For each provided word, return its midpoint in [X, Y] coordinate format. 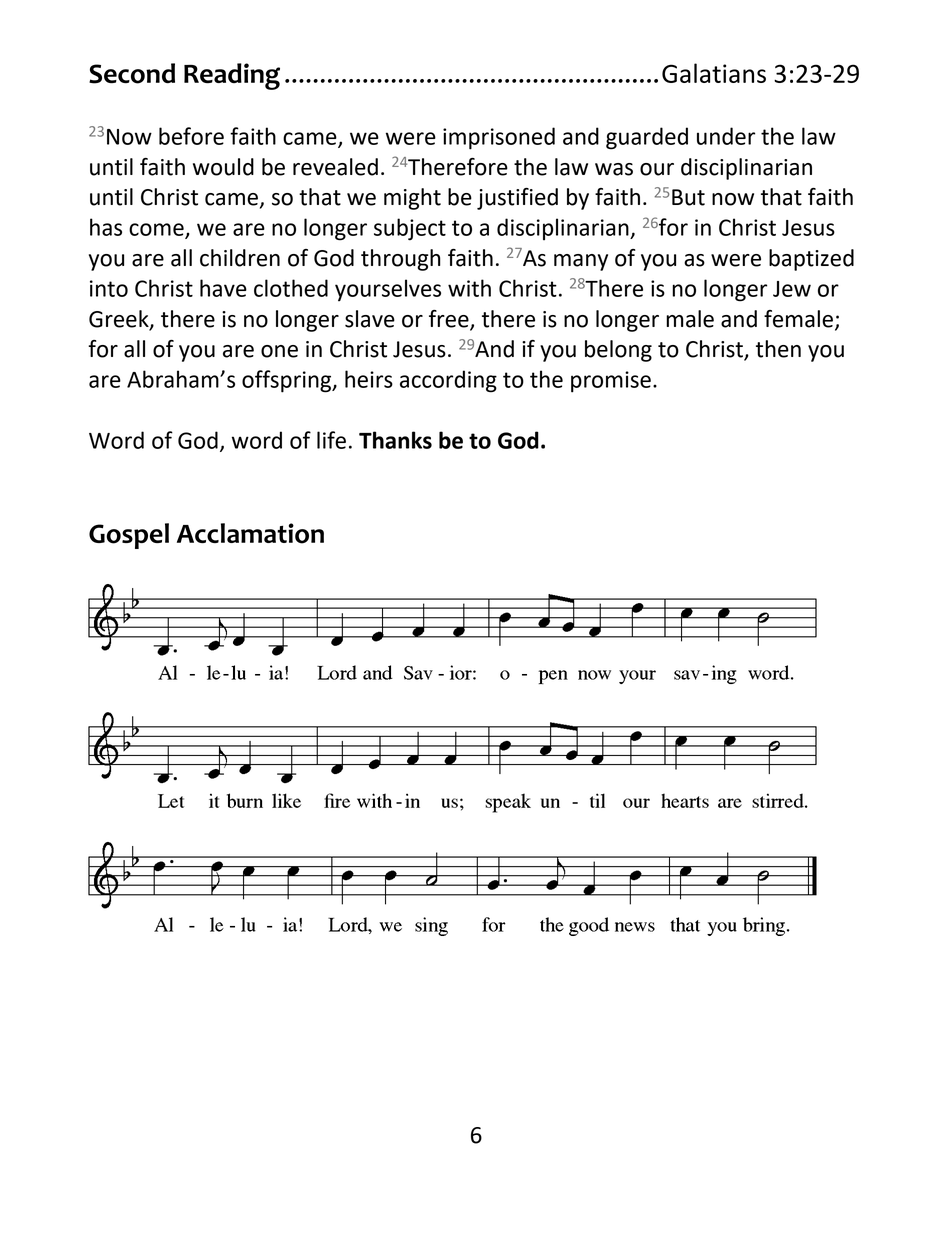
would [223, 167]
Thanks [395, 440]
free [449, 319]
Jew [792, 289]
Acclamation [250, 533]
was [614, 169]
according [448, 381]
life [331, 440]
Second [132, 73]
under [726, 136]
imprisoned [499, 138]
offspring [288, 381]
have [223, 288]
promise [611, 382]
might [412, 199]
